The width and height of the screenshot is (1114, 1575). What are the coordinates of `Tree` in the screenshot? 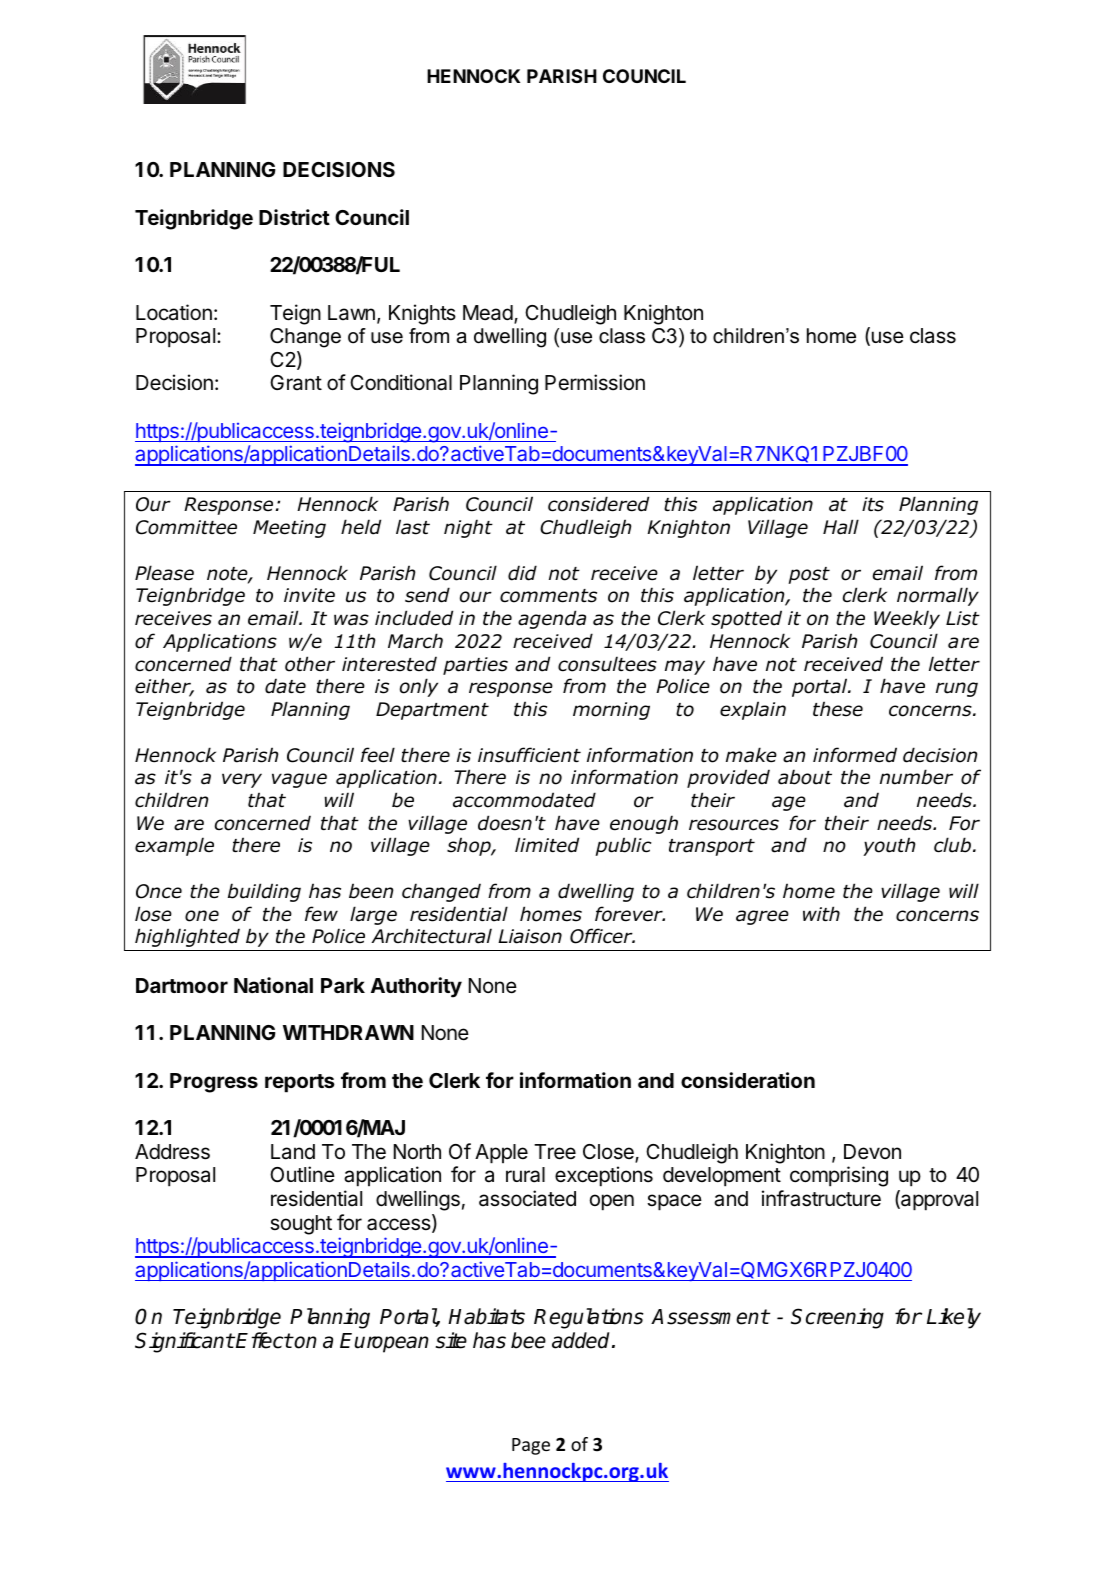 It's located at (555, 1152).
